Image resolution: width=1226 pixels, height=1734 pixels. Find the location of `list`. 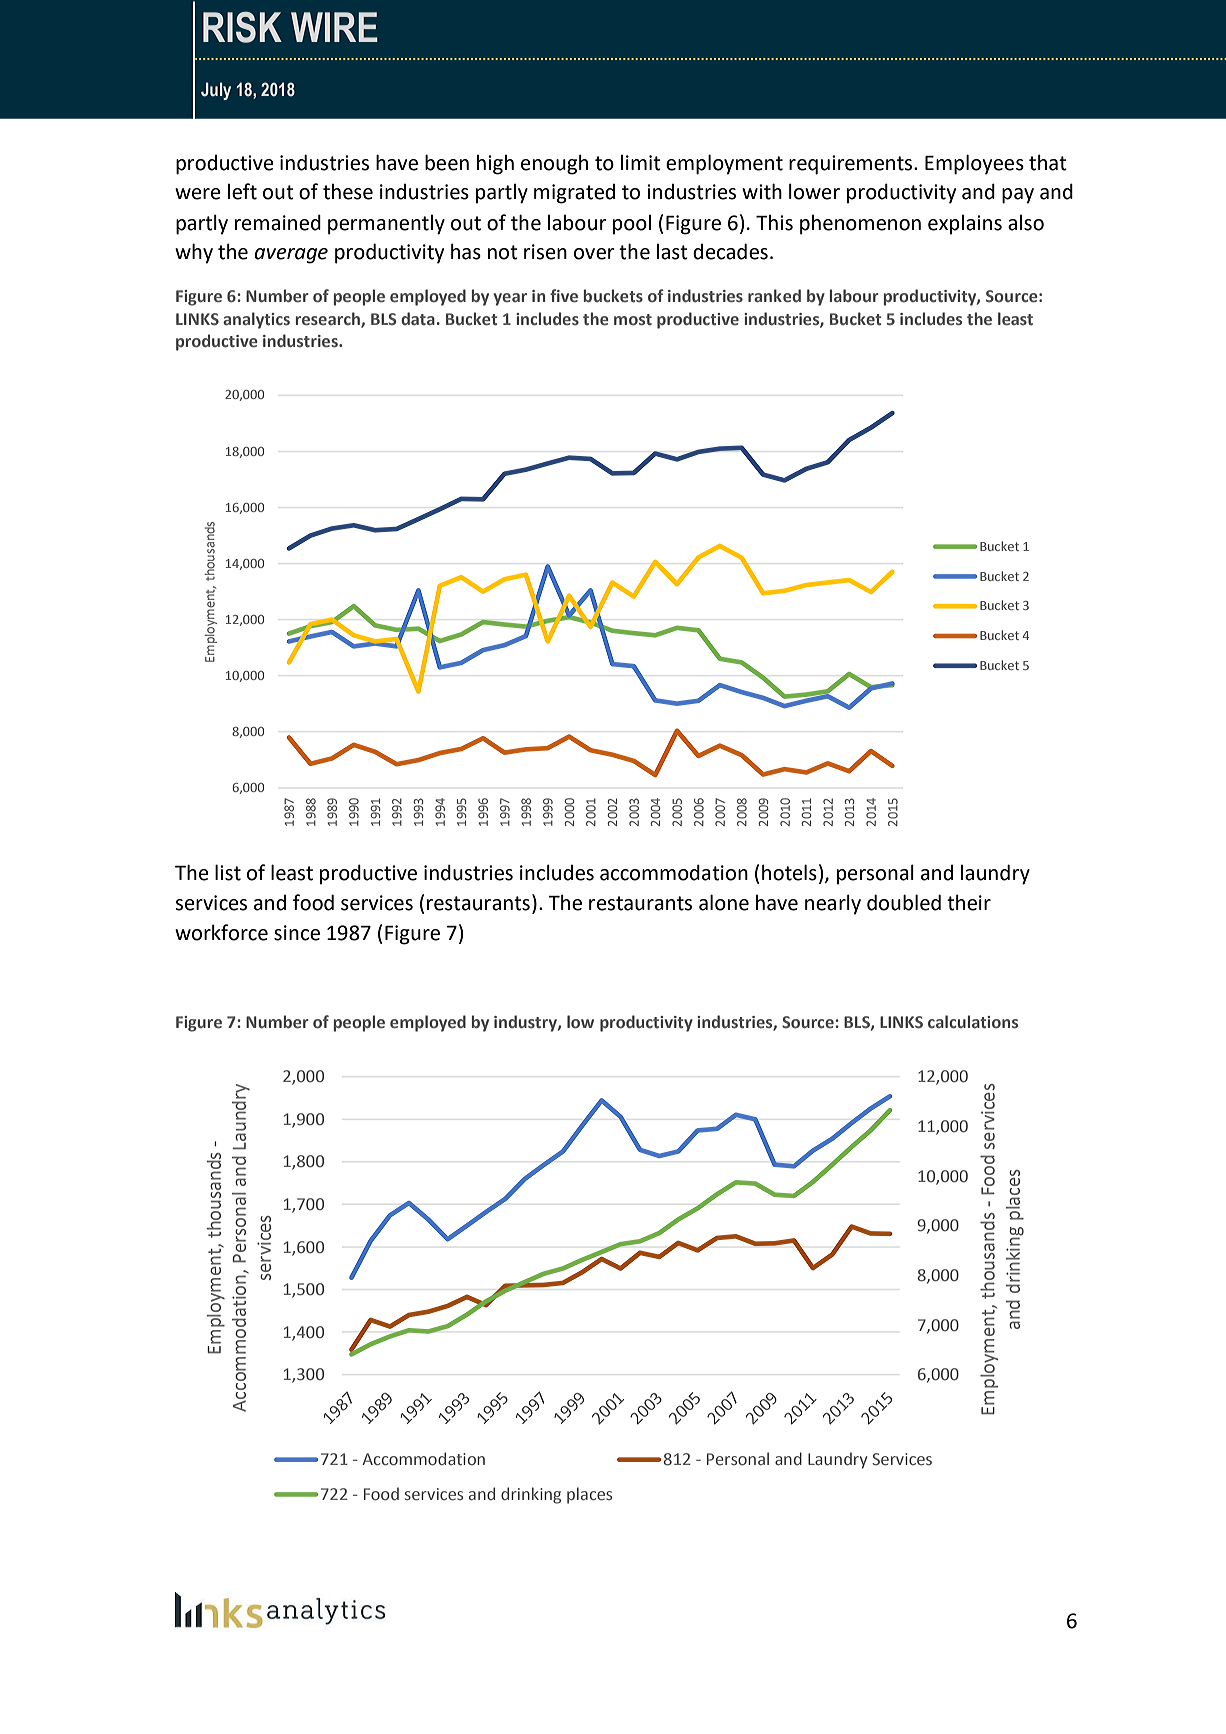

list is located at coordinates (228, 872).
